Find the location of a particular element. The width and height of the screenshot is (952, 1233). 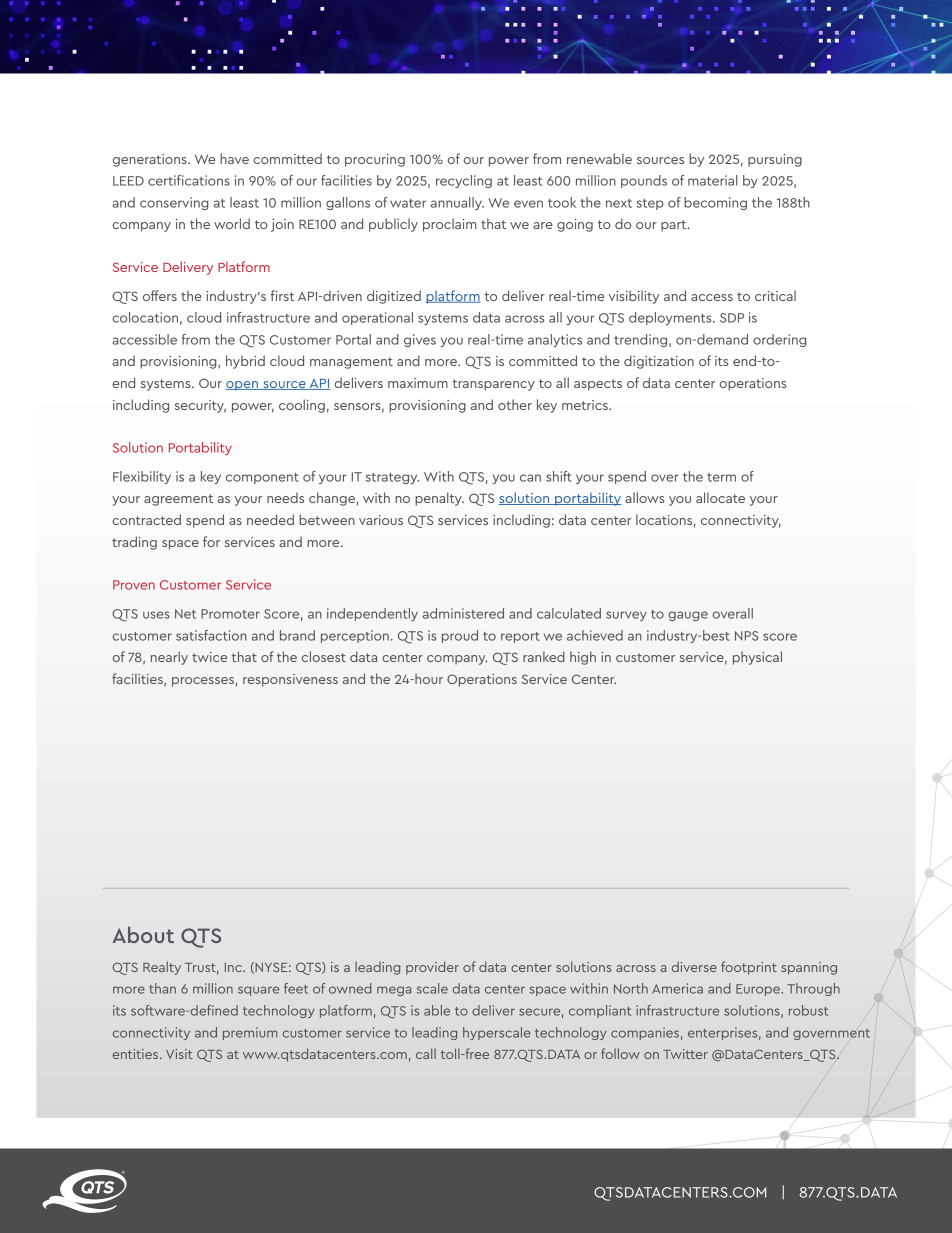

recycling is located at coordinates (464, 181).
